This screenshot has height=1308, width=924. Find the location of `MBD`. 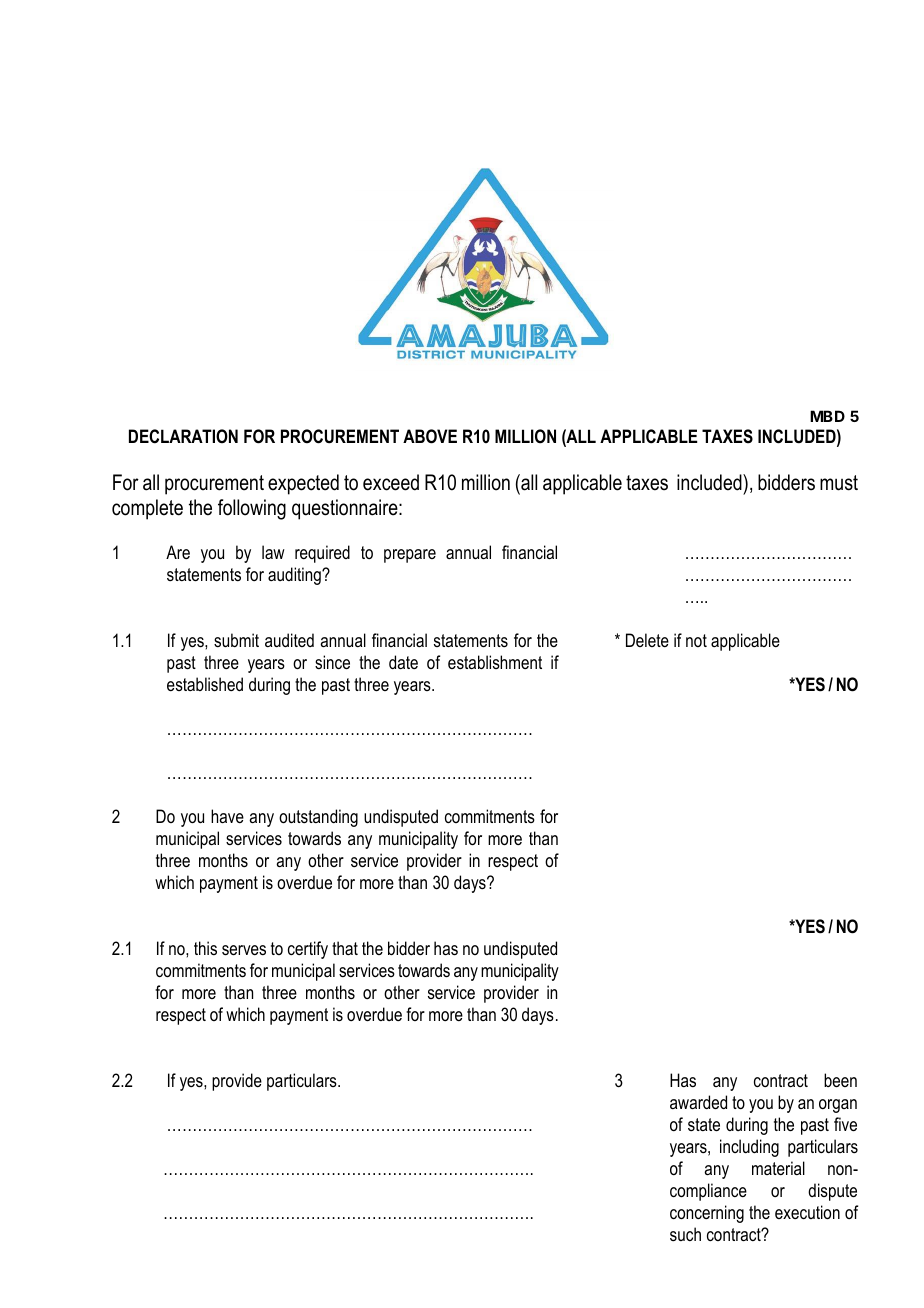

MBD is located at coordinates (827, 416).
